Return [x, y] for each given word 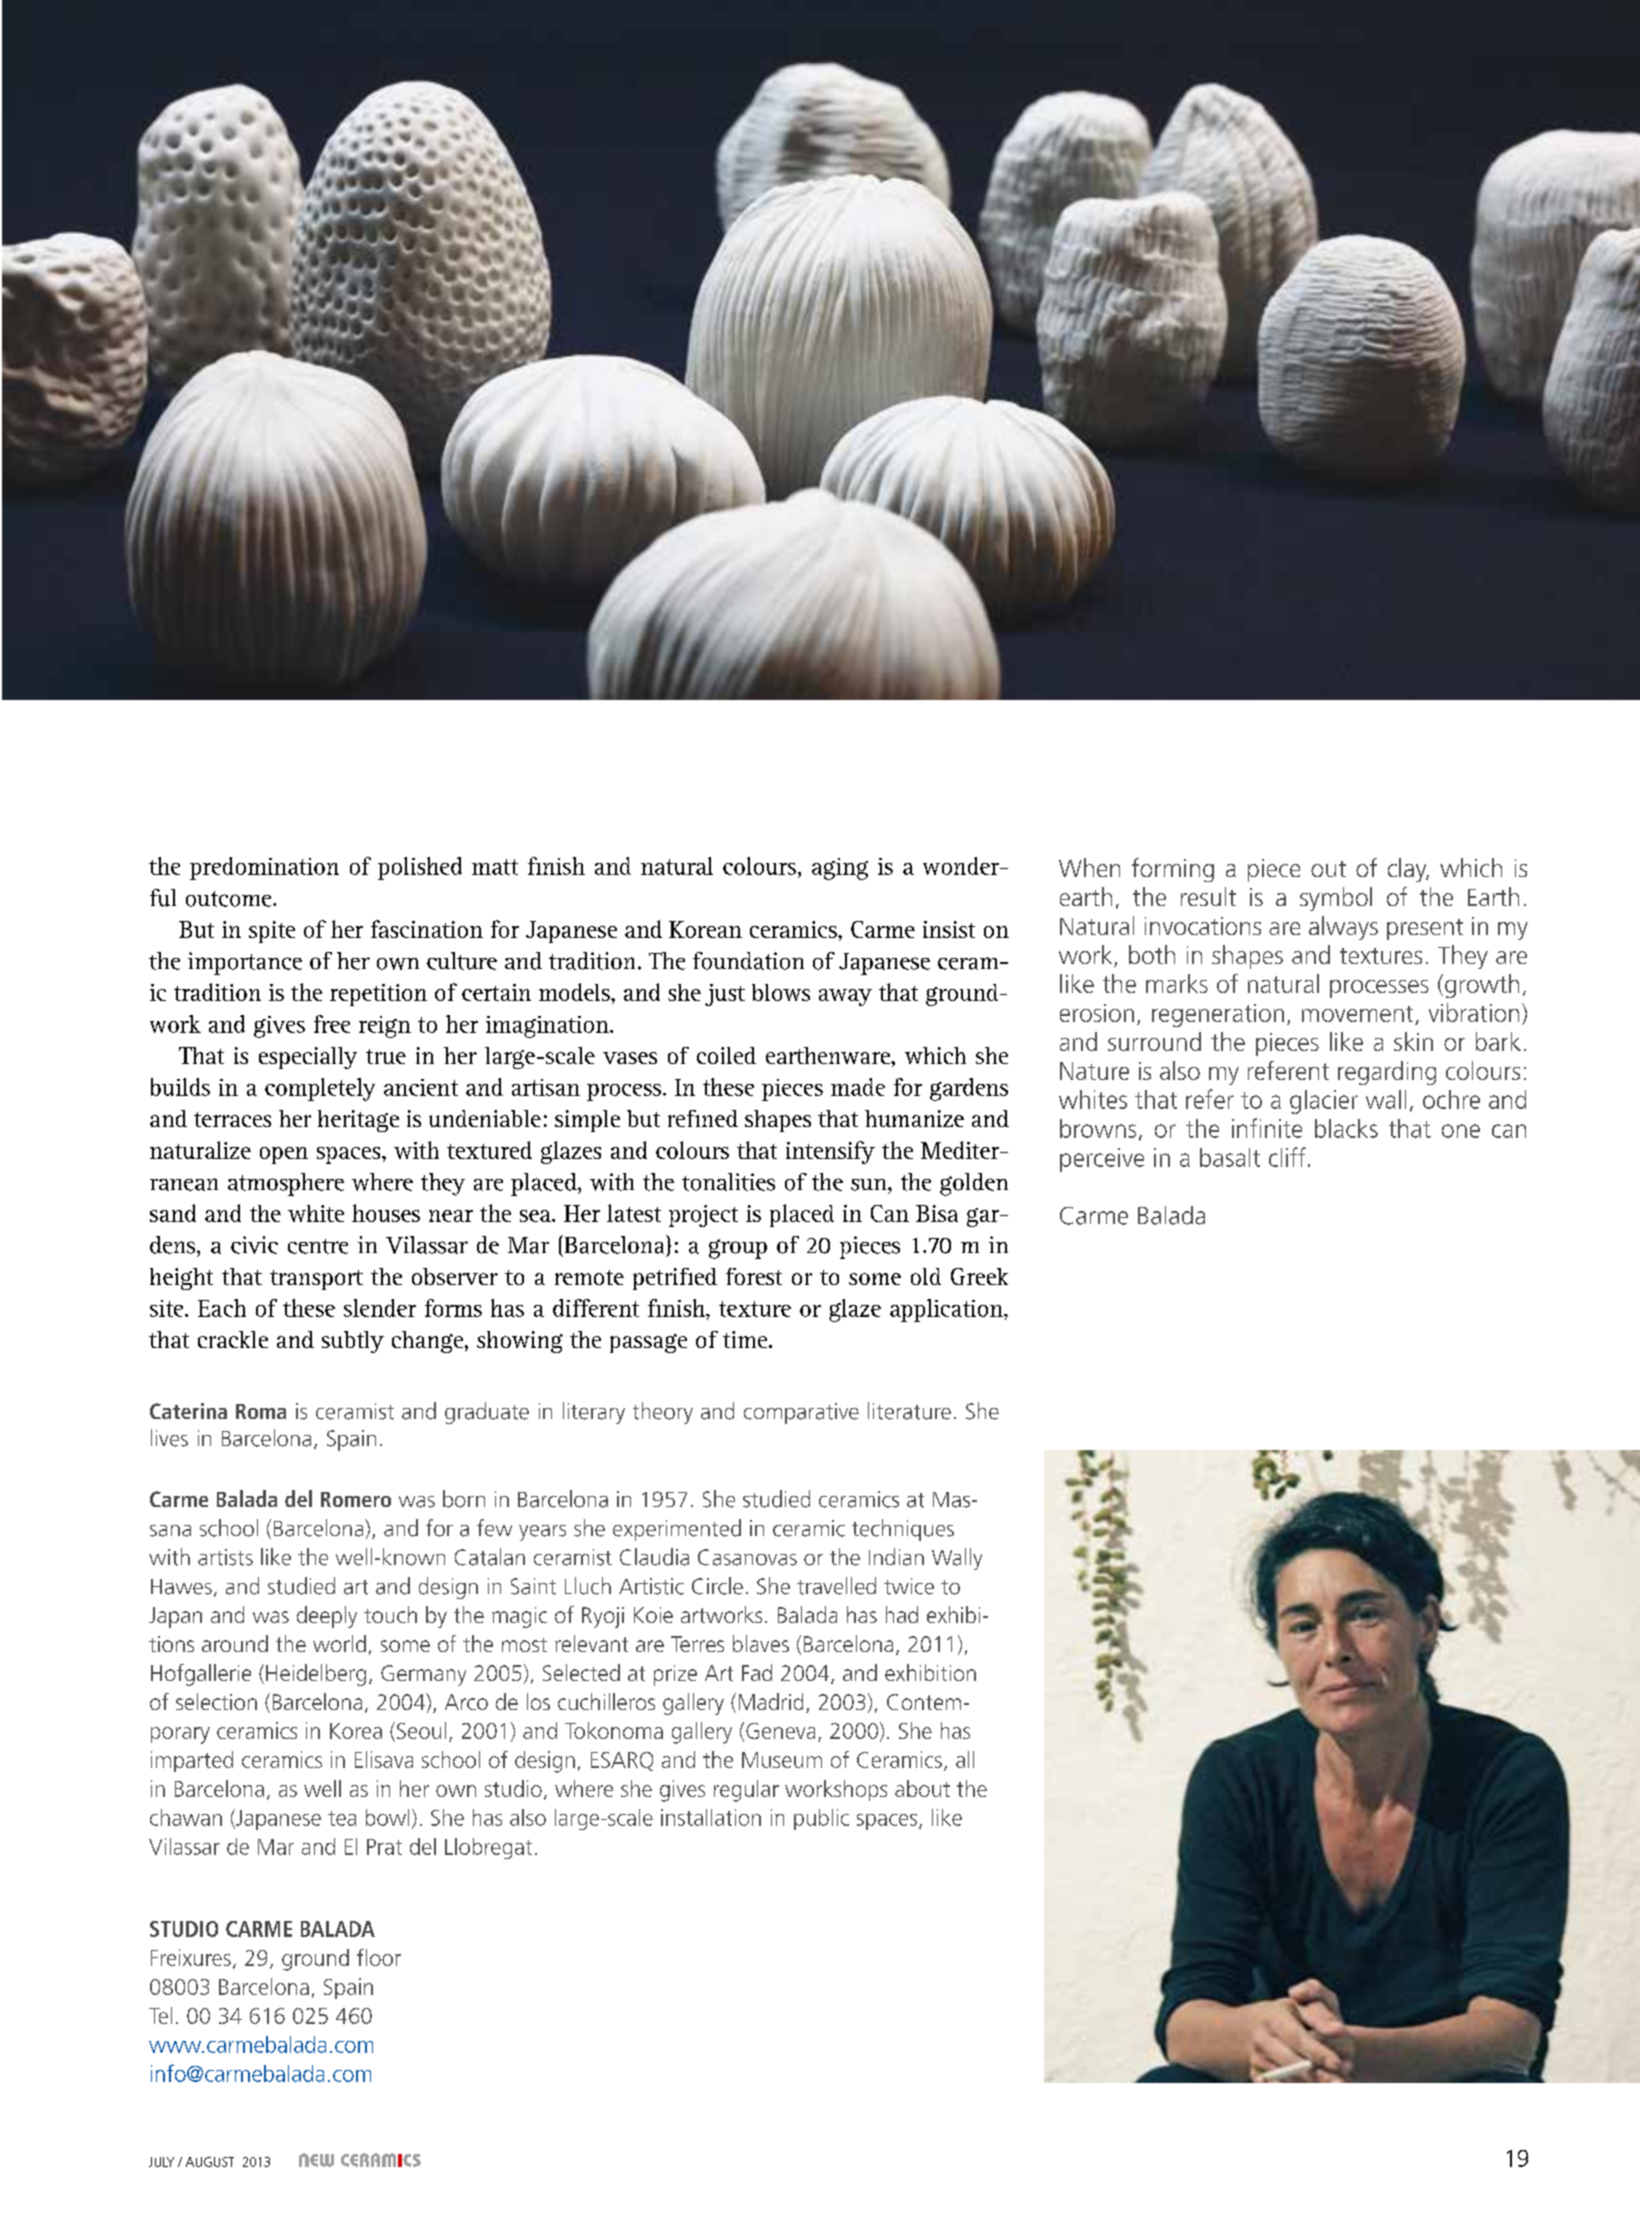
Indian [896, 1557]
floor [379, 1957]
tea [342, 1818]
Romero [356, 1499]
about [922, 1788]
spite [272, 932]
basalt [1230, 1157]
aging [840, 869]
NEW [316, 2160]
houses [386, 1213]
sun [870, 1185]
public [821, 1819]
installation [711, 1817]
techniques [903, 1530]
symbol [1336, 899]
